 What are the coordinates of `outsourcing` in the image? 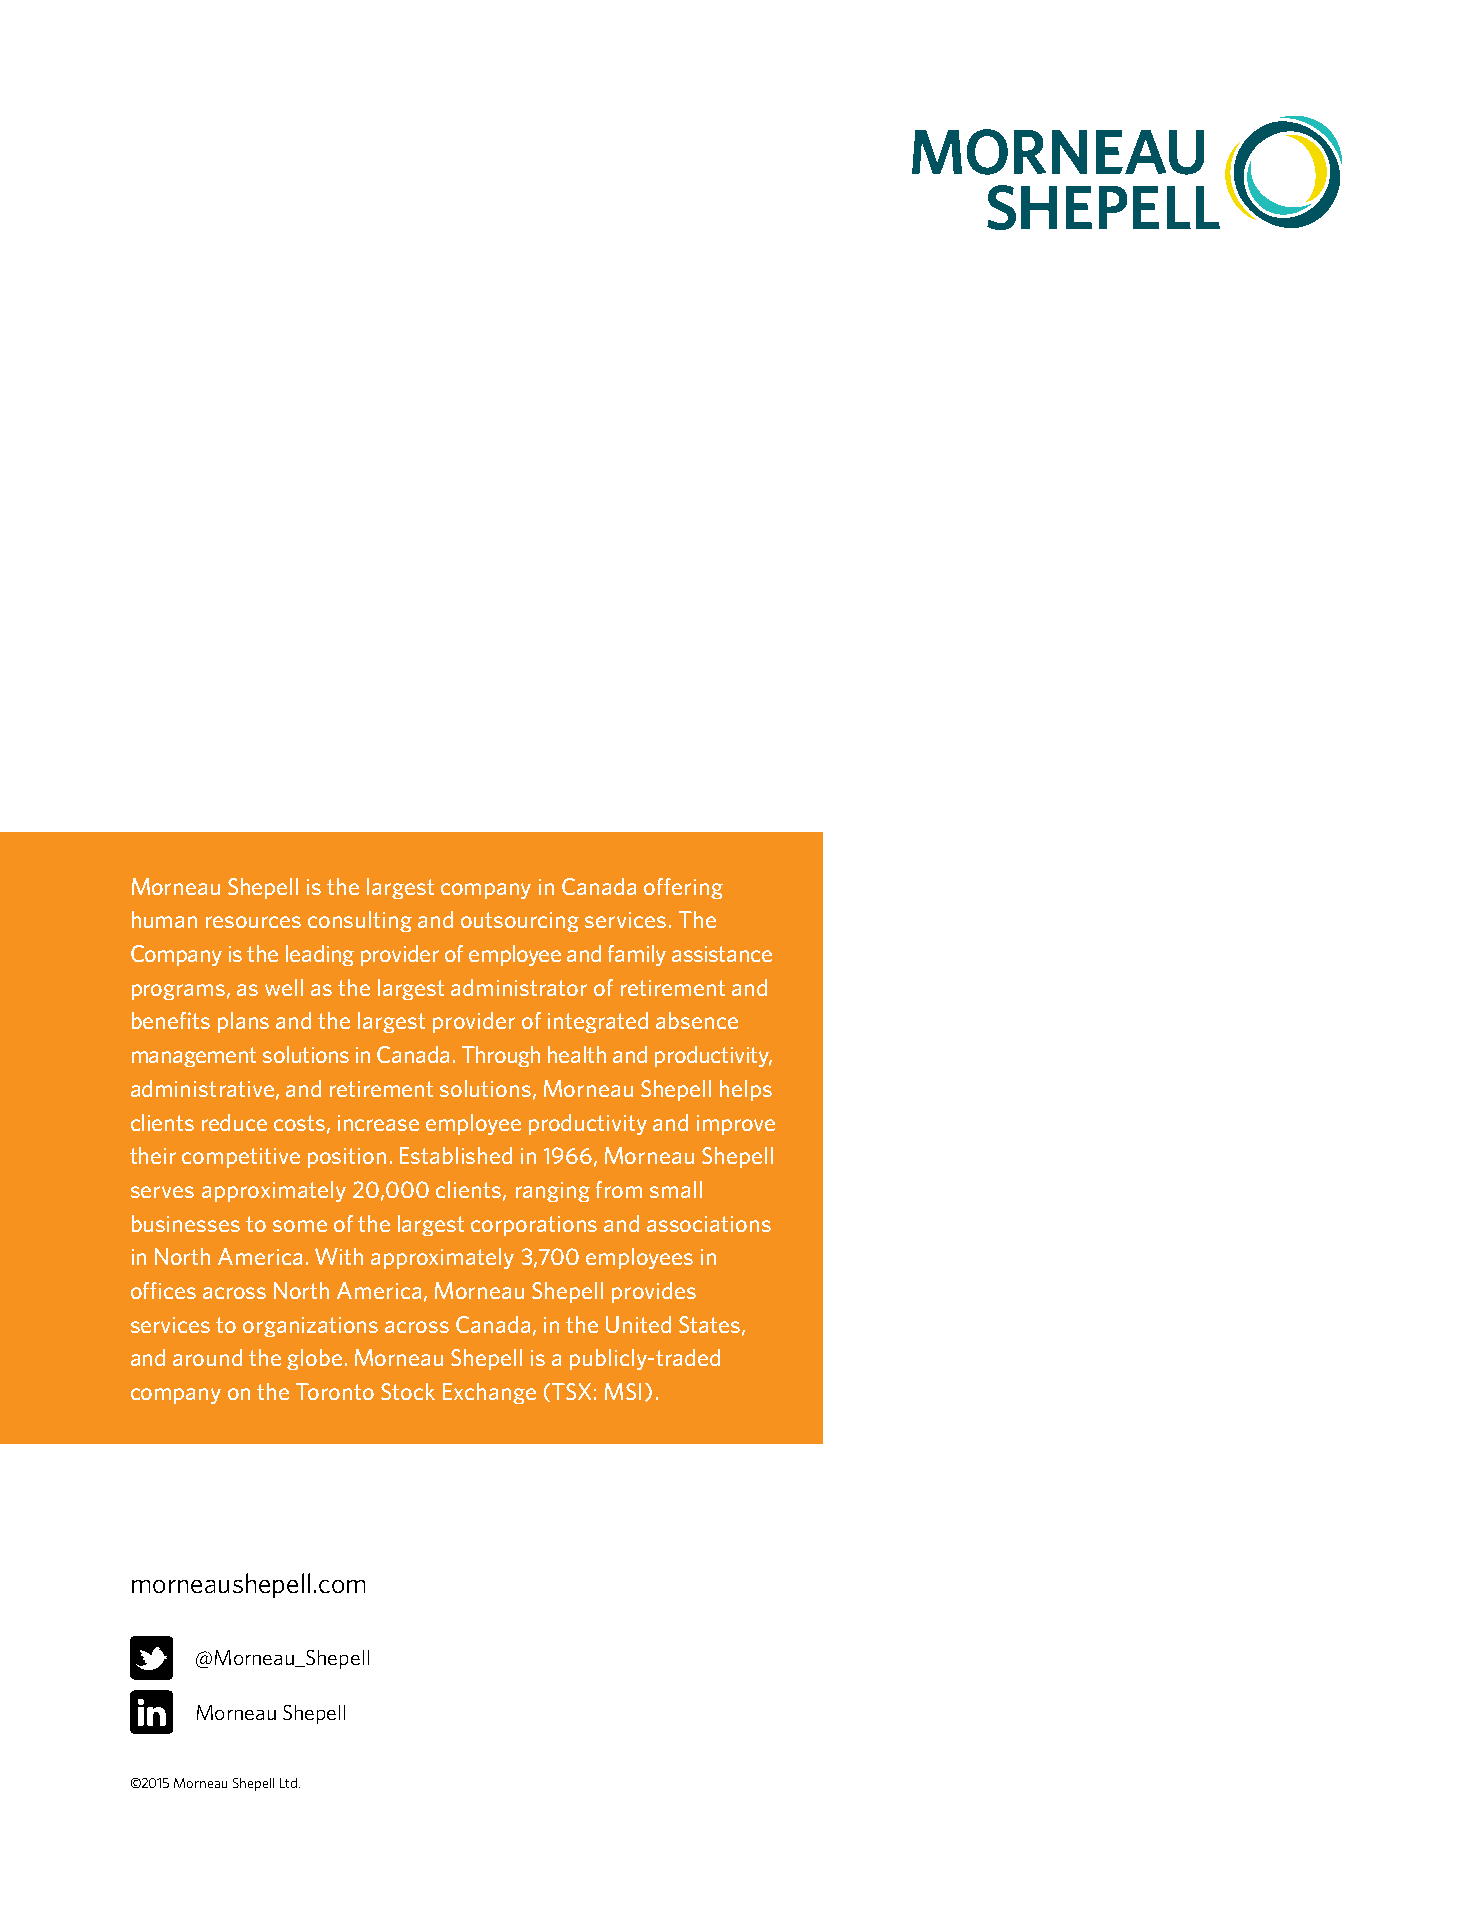 It's located at (520, 922).
